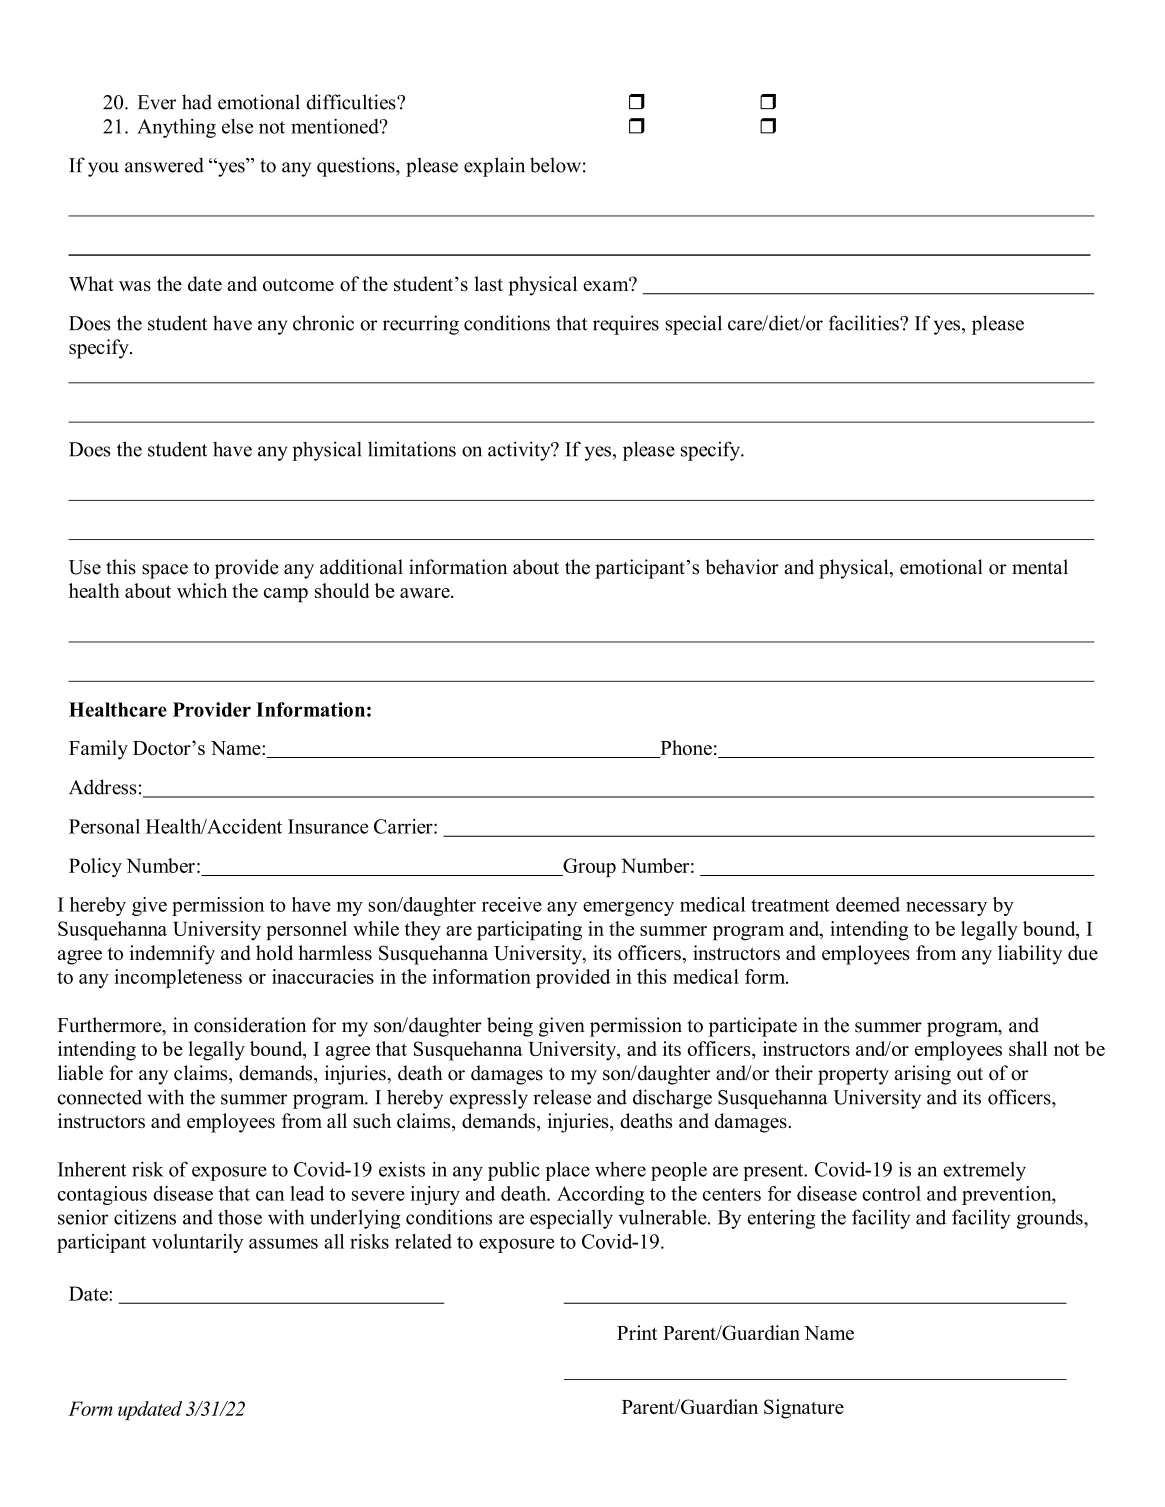  I want to click on Anything, so click(176, 128).
